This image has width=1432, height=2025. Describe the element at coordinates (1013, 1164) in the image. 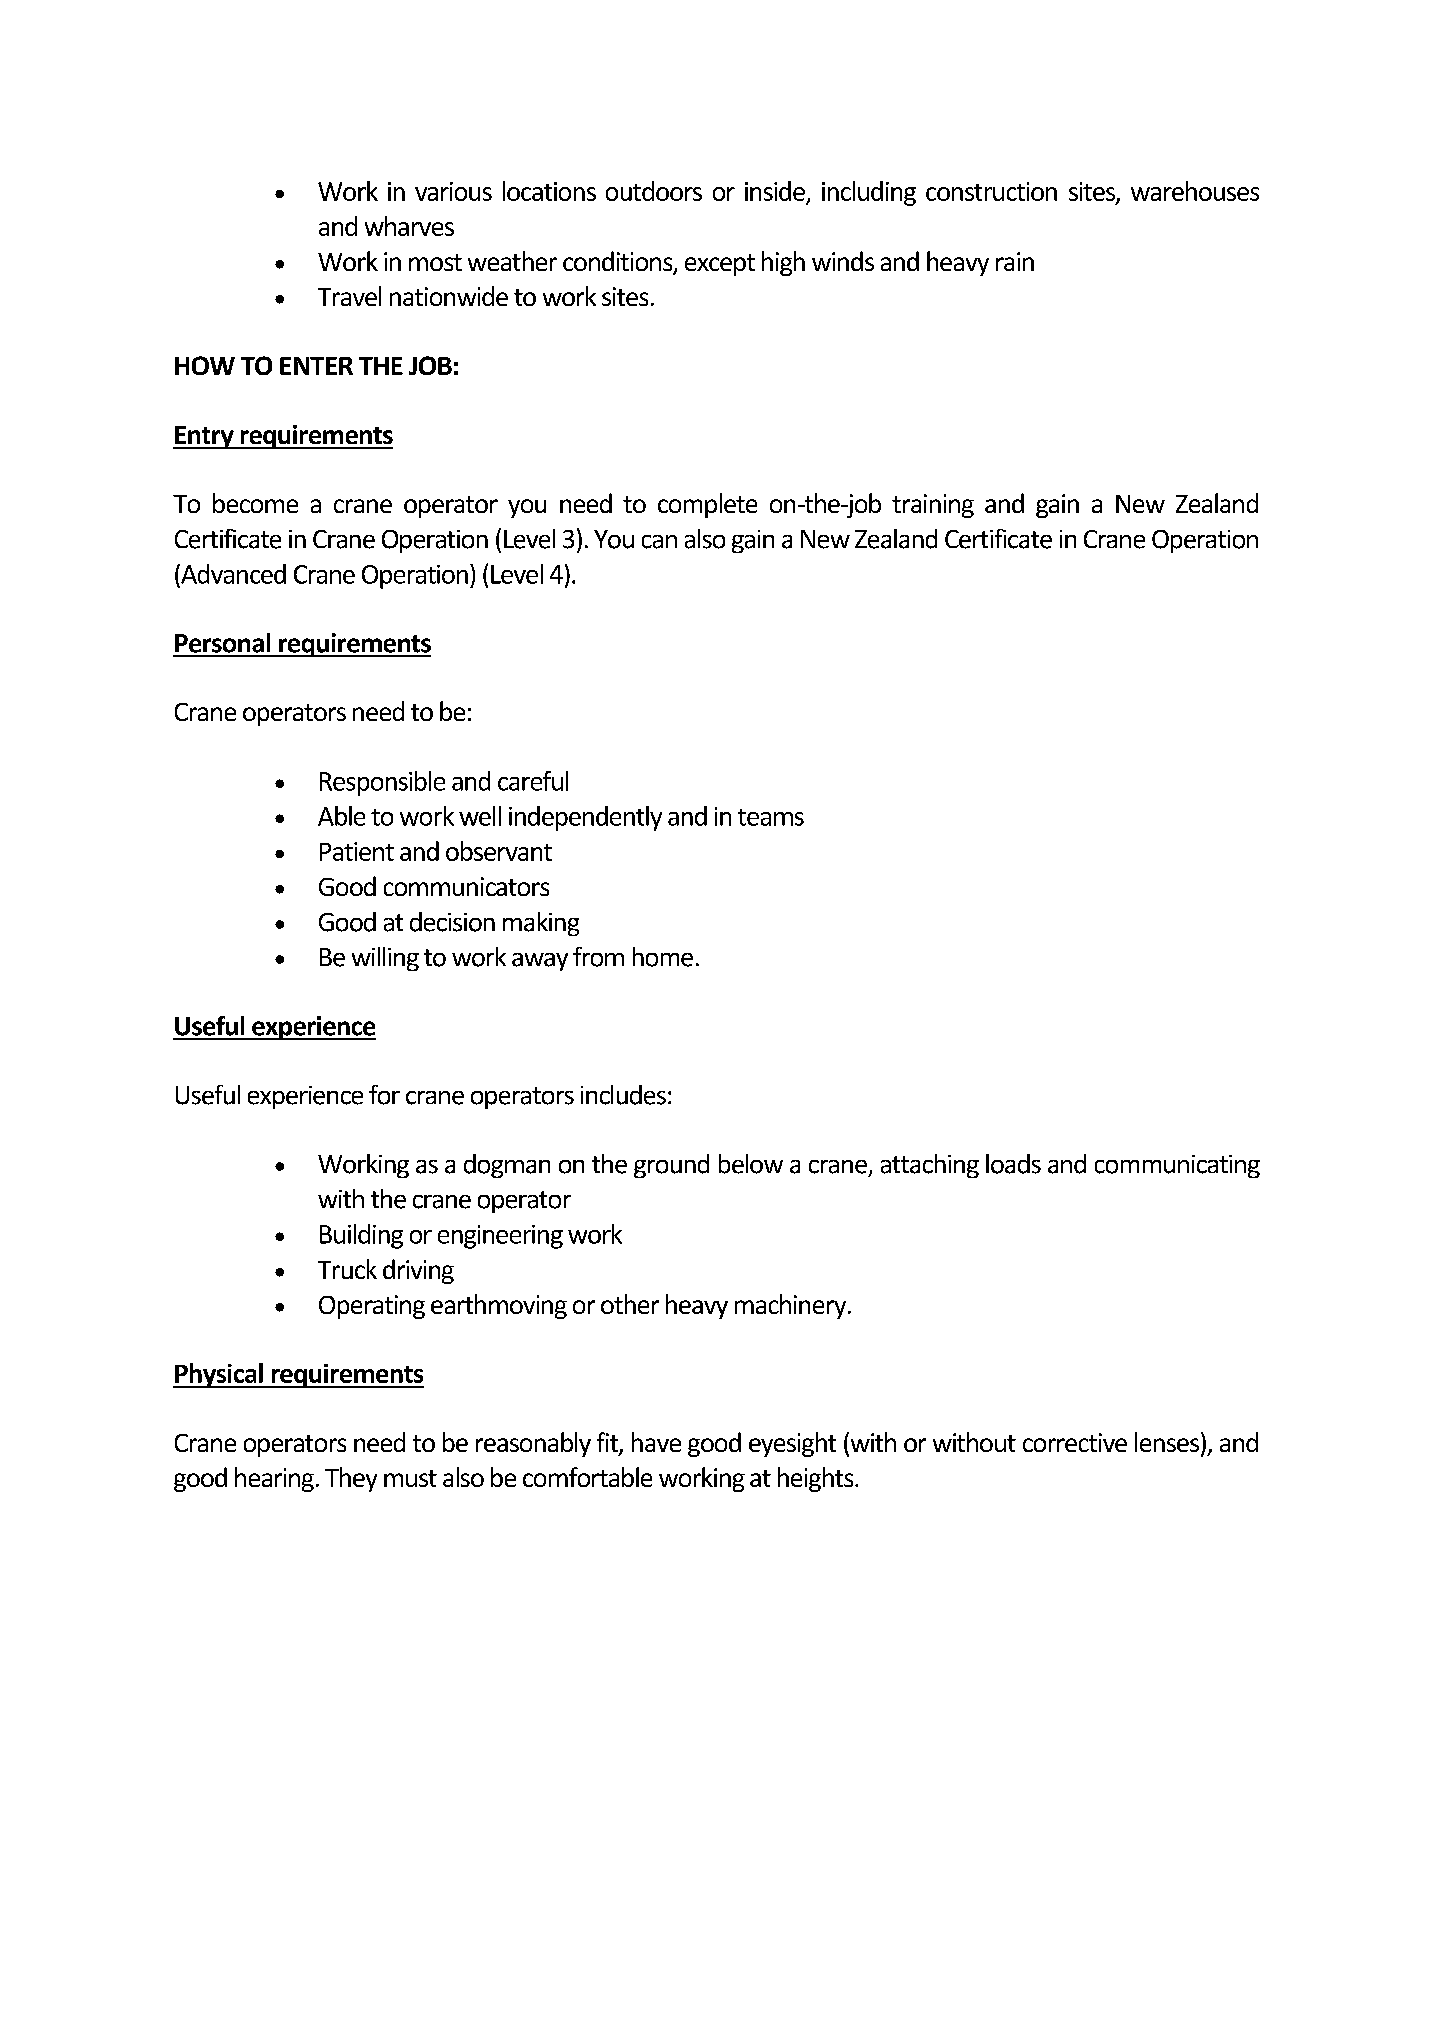

I see `loads` at that location.
